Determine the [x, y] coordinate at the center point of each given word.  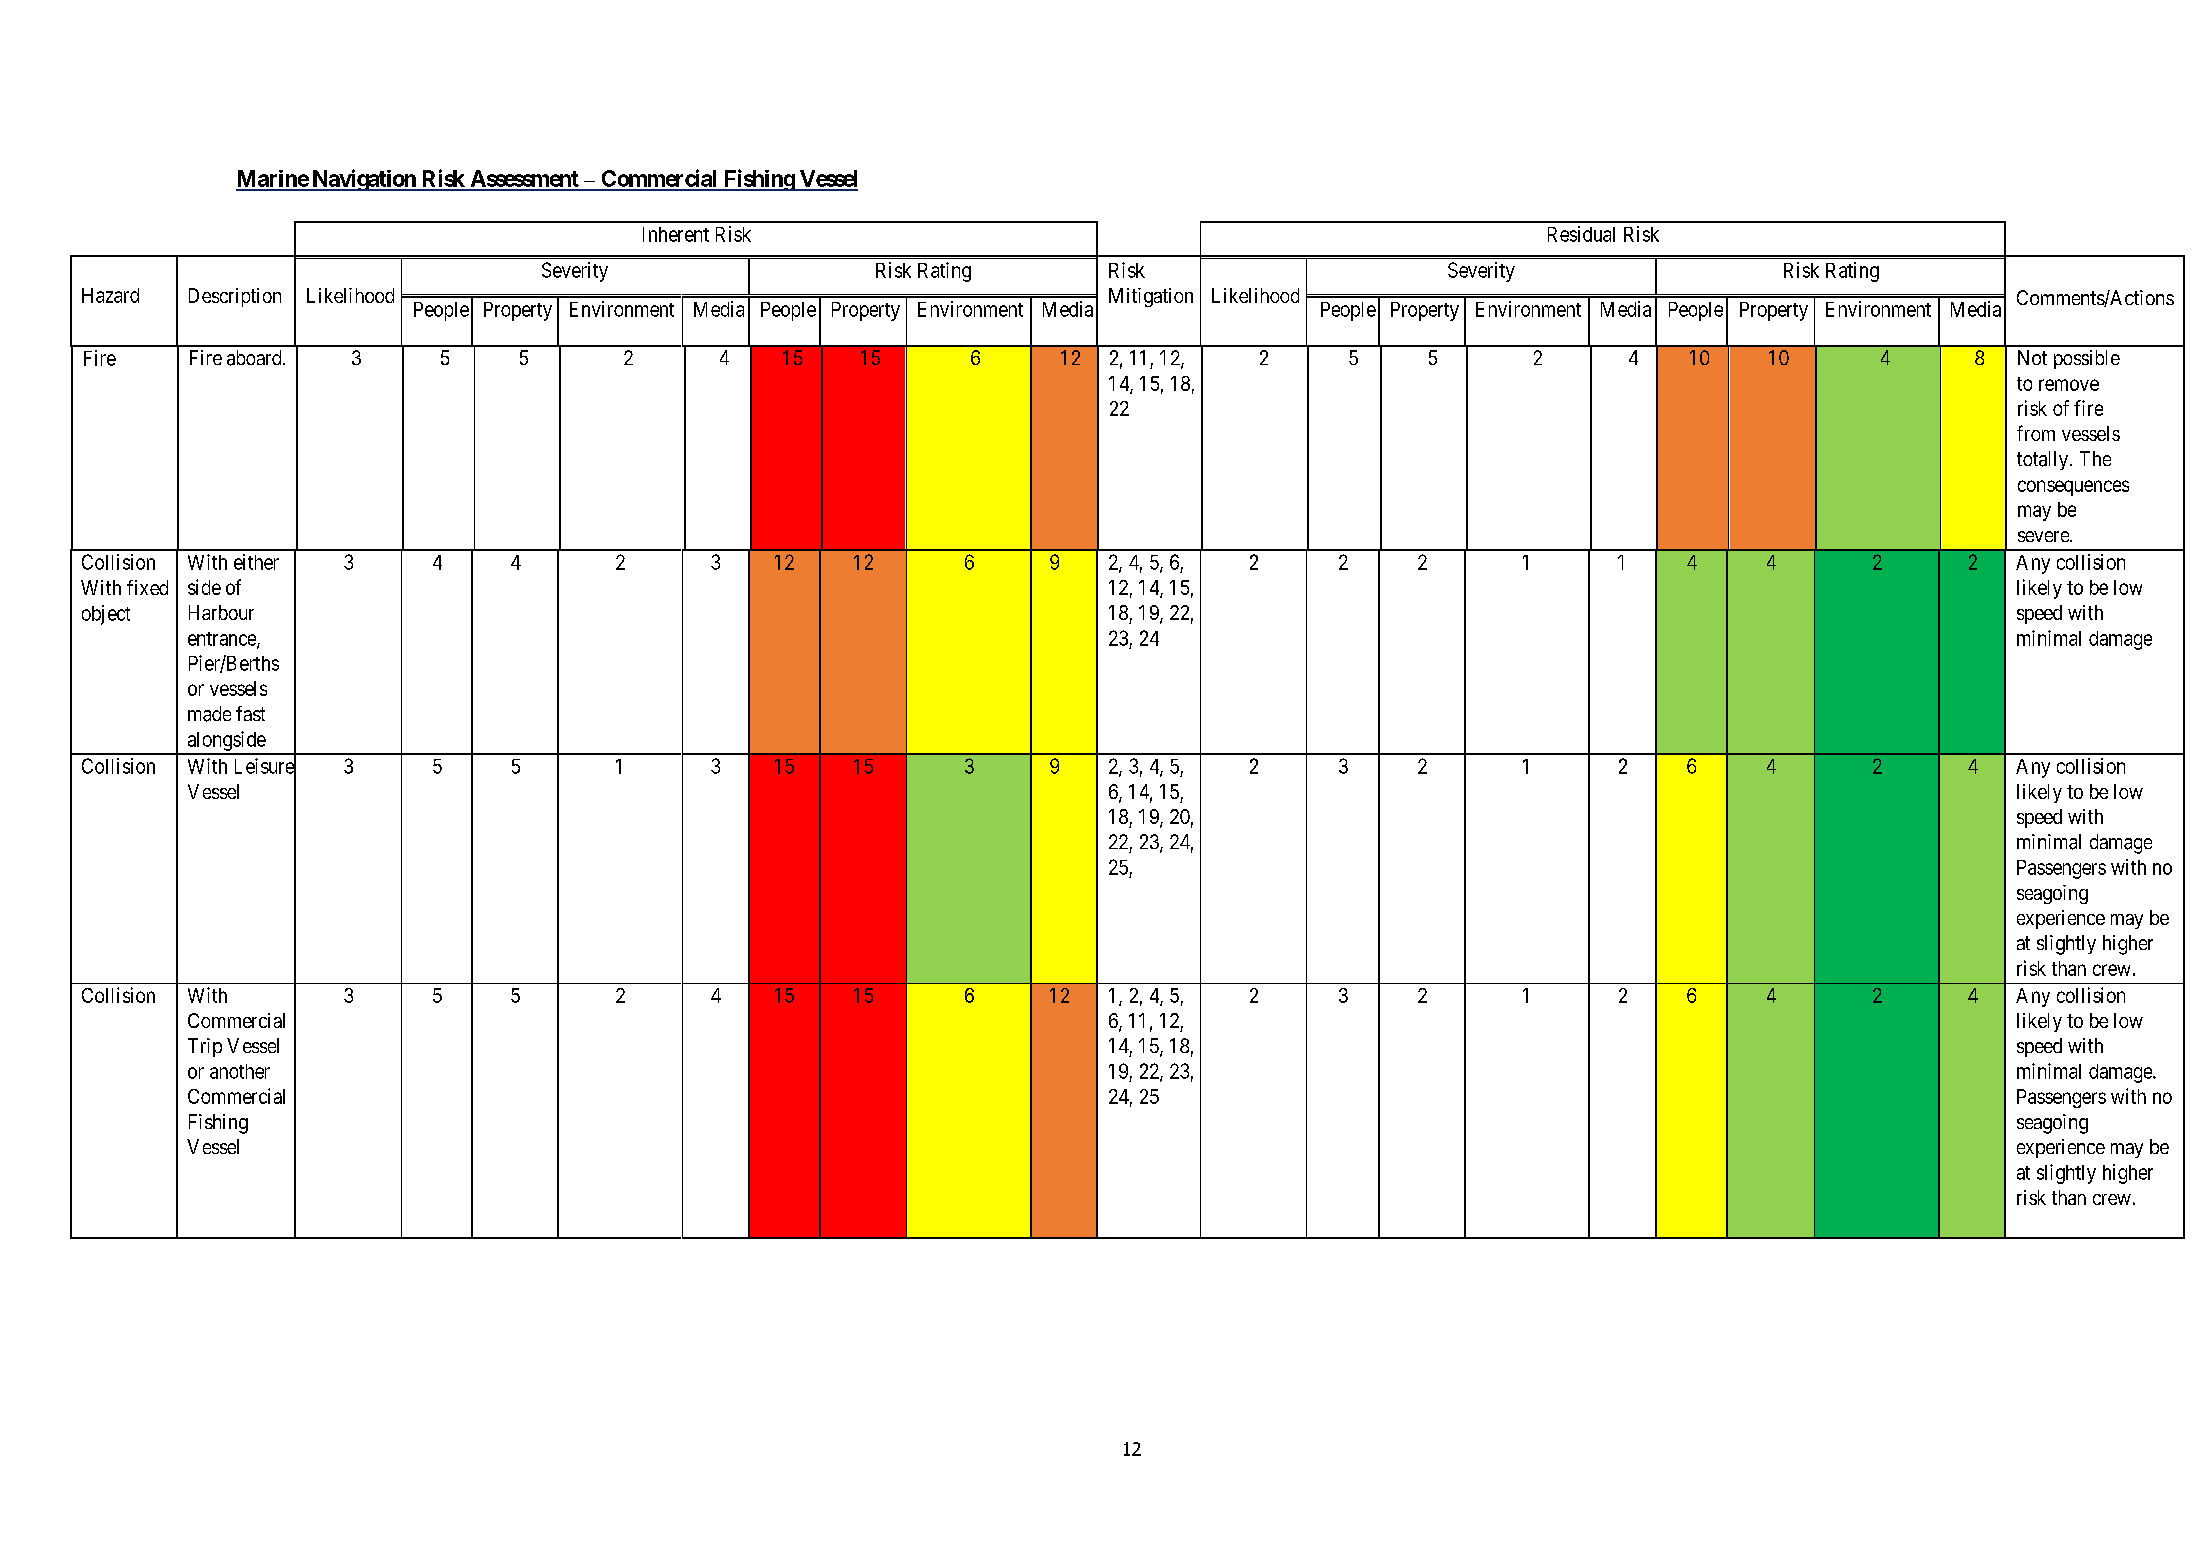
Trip [205, 1047]
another [240, 1071]
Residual [1581, 234]
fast [250, 713]
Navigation [364, 180]
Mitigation [1151, 297]
